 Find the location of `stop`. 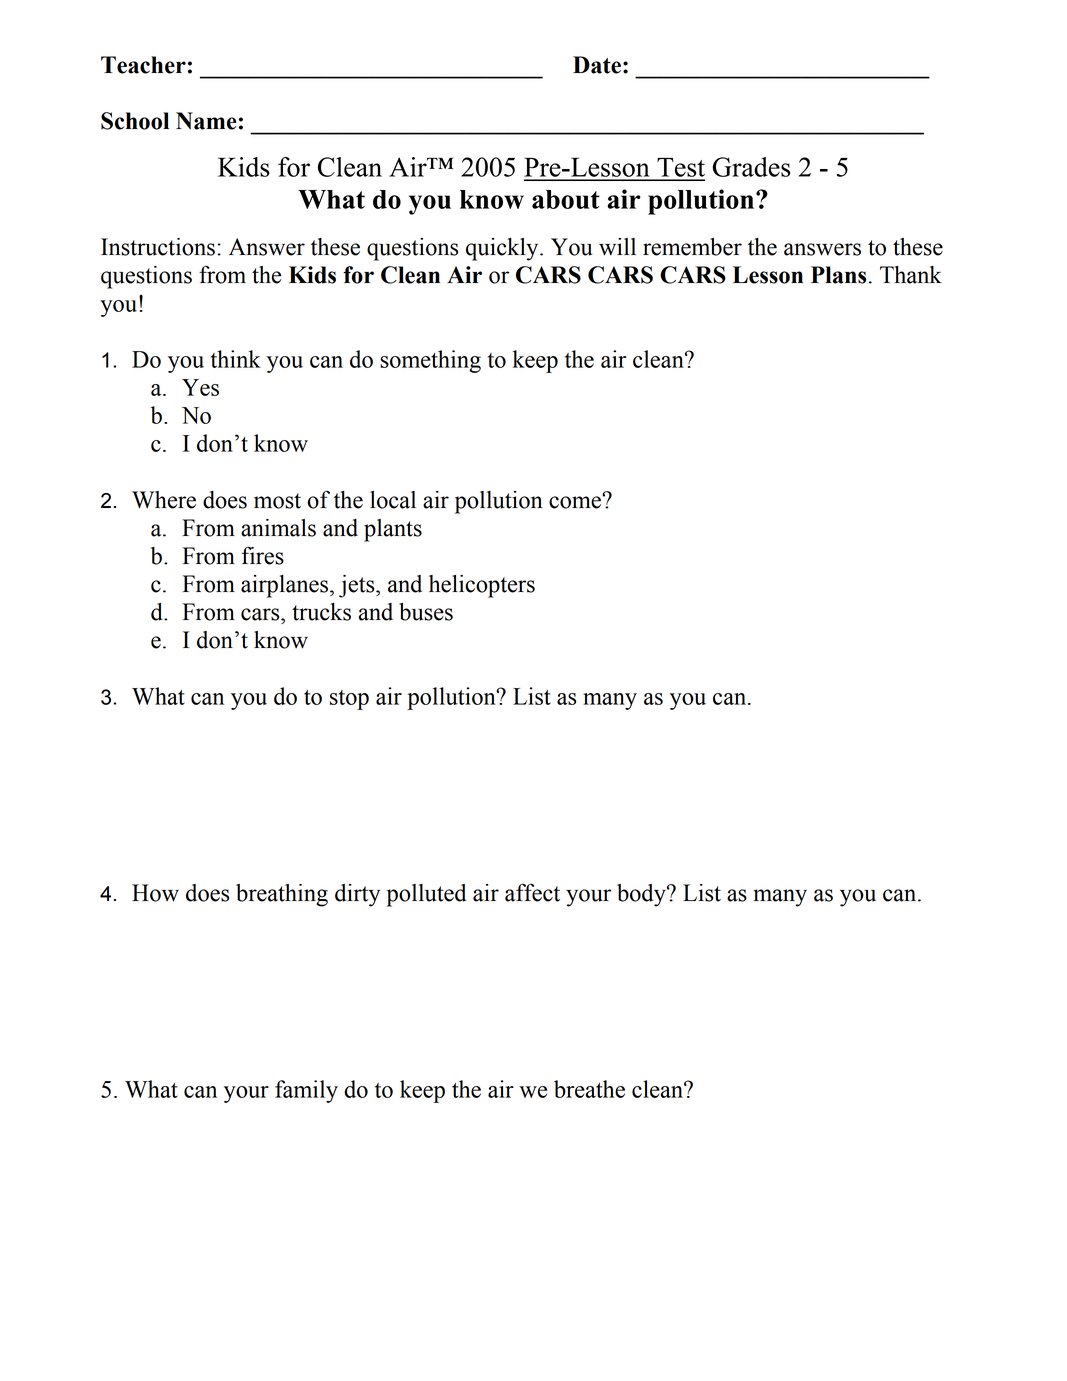

stop is located at coordinates (349, 700).
